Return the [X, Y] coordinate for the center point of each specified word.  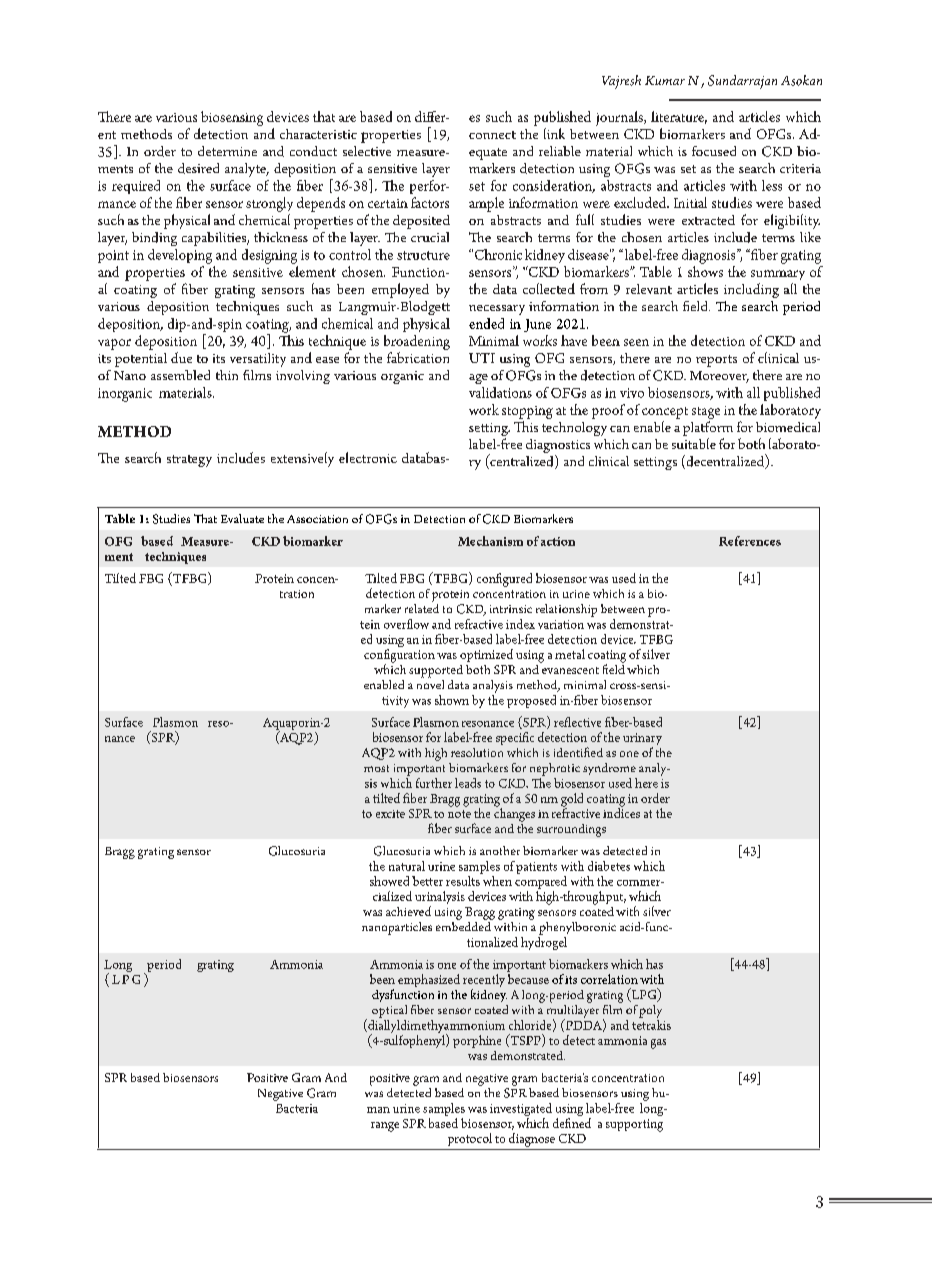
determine [227, 151]
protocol [470, 1139]
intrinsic [511, 609]
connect [492, 135]
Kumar [665, 80]
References [750, 541]
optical [389, 1011]
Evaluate [242, 518]
